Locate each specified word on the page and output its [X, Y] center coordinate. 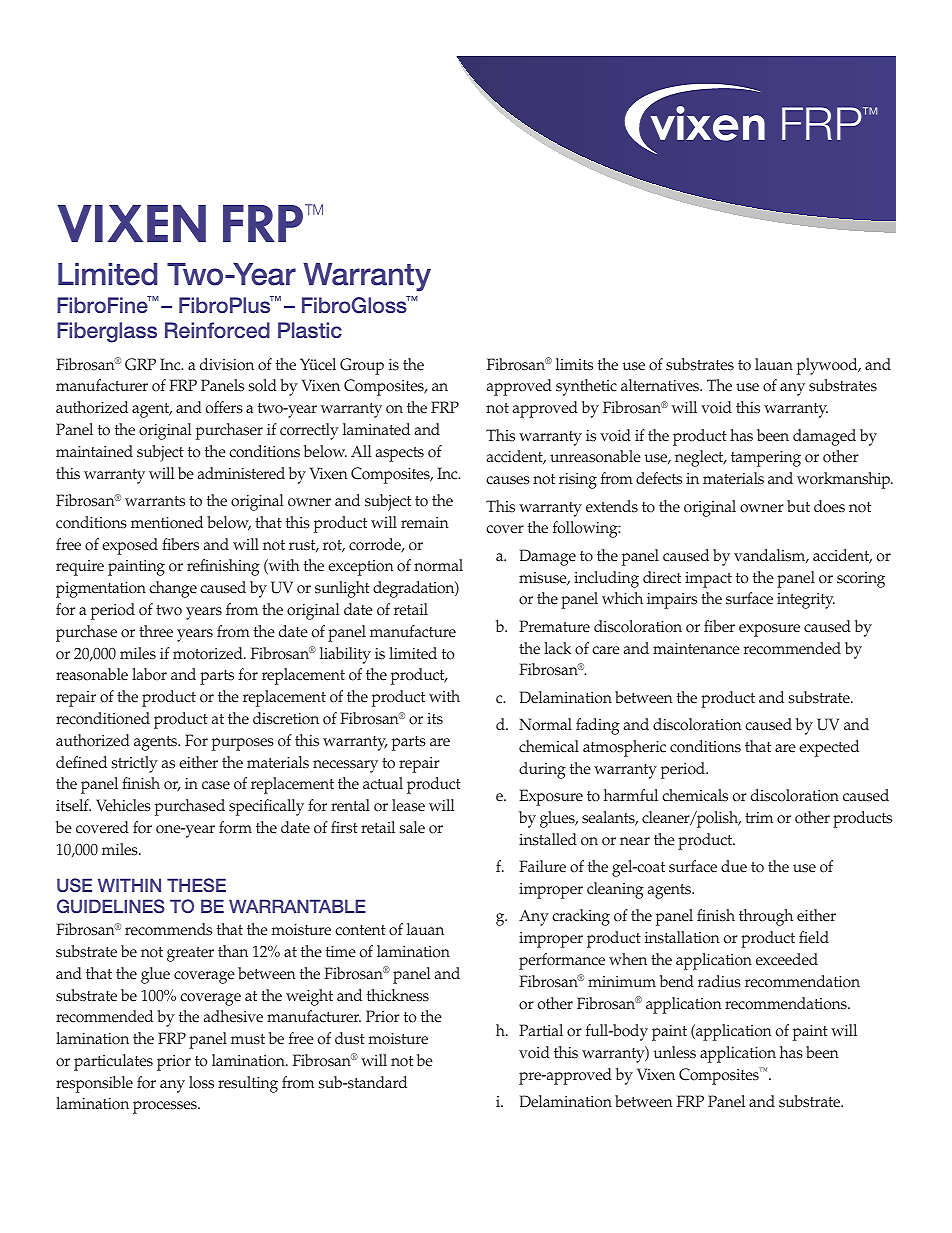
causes [508, 480]
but [798, 506]
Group [362, 366]
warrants [155, 501]
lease [408, 805]
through [766, 917]
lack [557, 648]
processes [166, 1107]
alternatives [661, 385]
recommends [168, 929]
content [360, 930]
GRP [140, 364]
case [216, 785]
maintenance [696, 649]
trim [759, 817]
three [156, 631]
